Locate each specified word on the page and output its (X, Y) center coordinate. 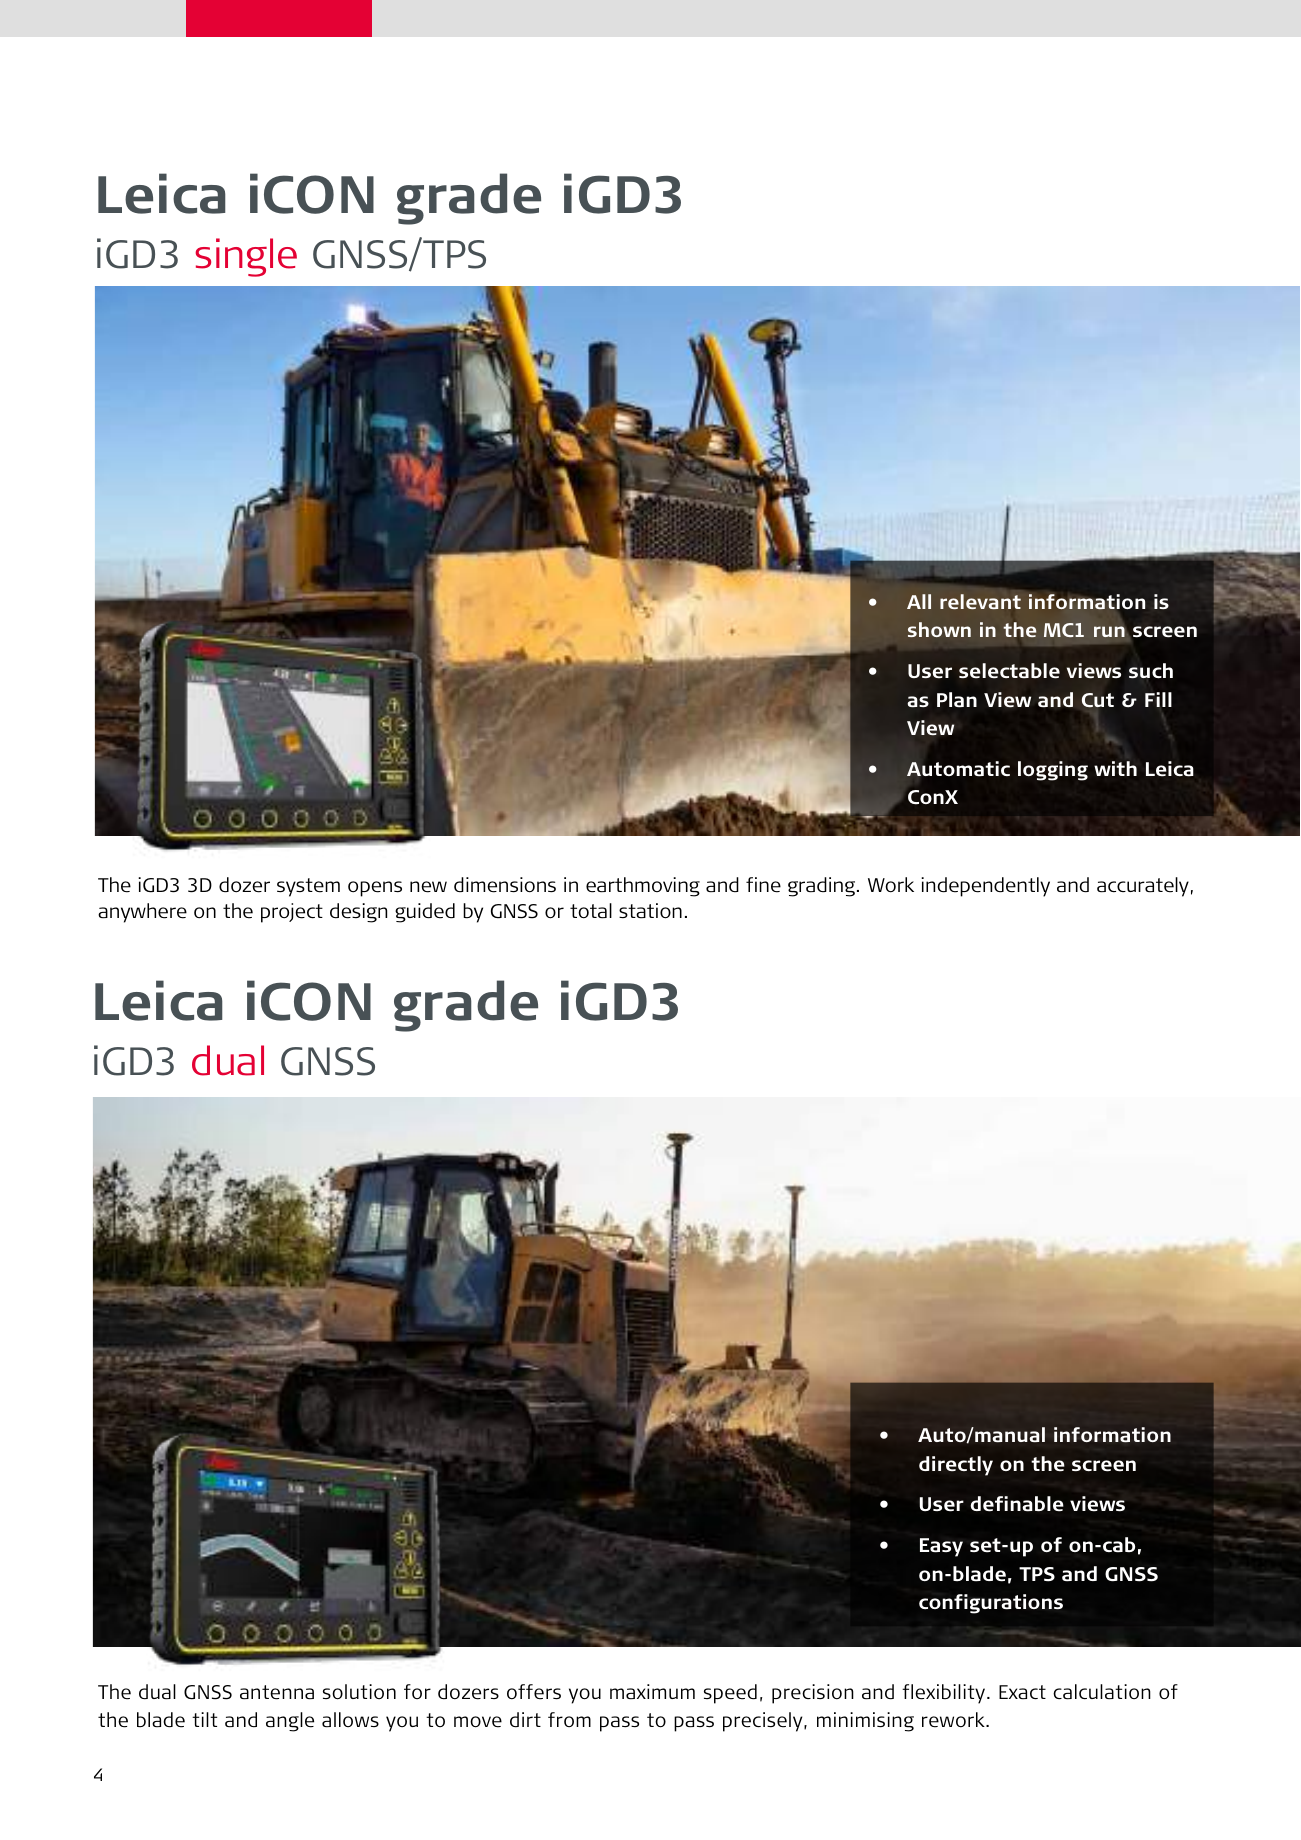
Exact (1022, 1692)
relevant (980, 601)
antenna (277, 1692)
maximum (652, 1692)
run (1109, 631)
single (246, 257)
